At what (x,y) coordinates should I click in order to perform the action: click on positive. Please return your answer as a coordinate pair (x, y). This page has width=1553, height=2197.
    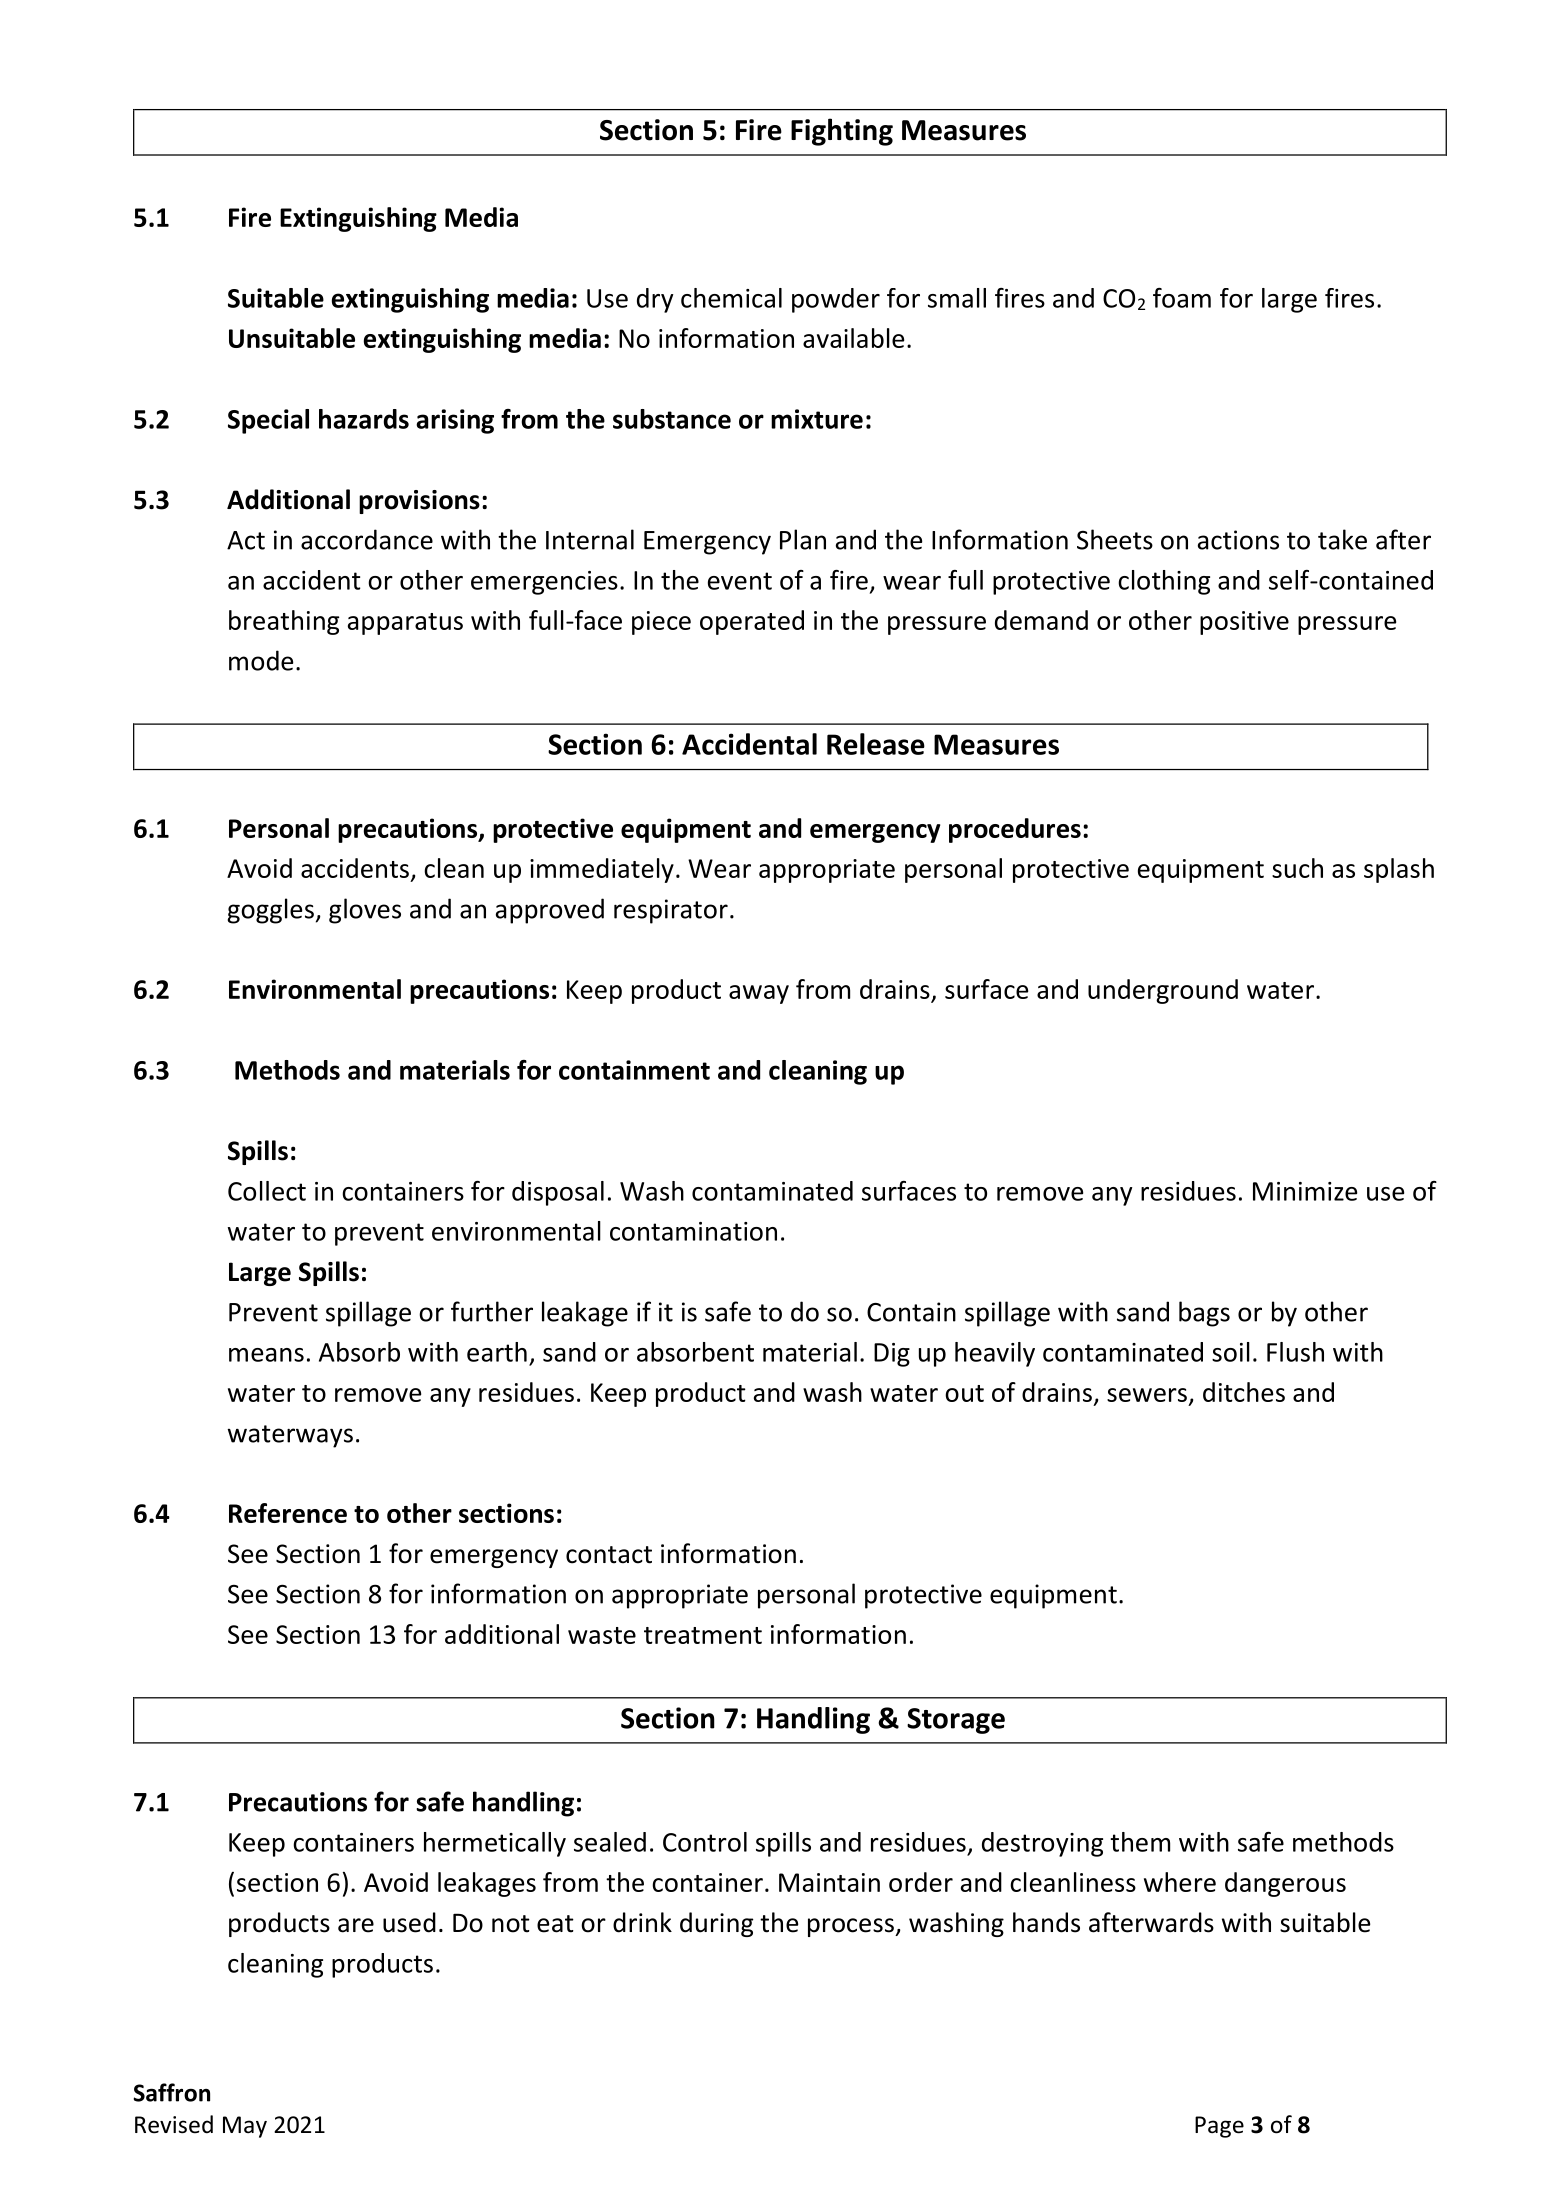
    Looking at the image, I should click on (1244, 623).
